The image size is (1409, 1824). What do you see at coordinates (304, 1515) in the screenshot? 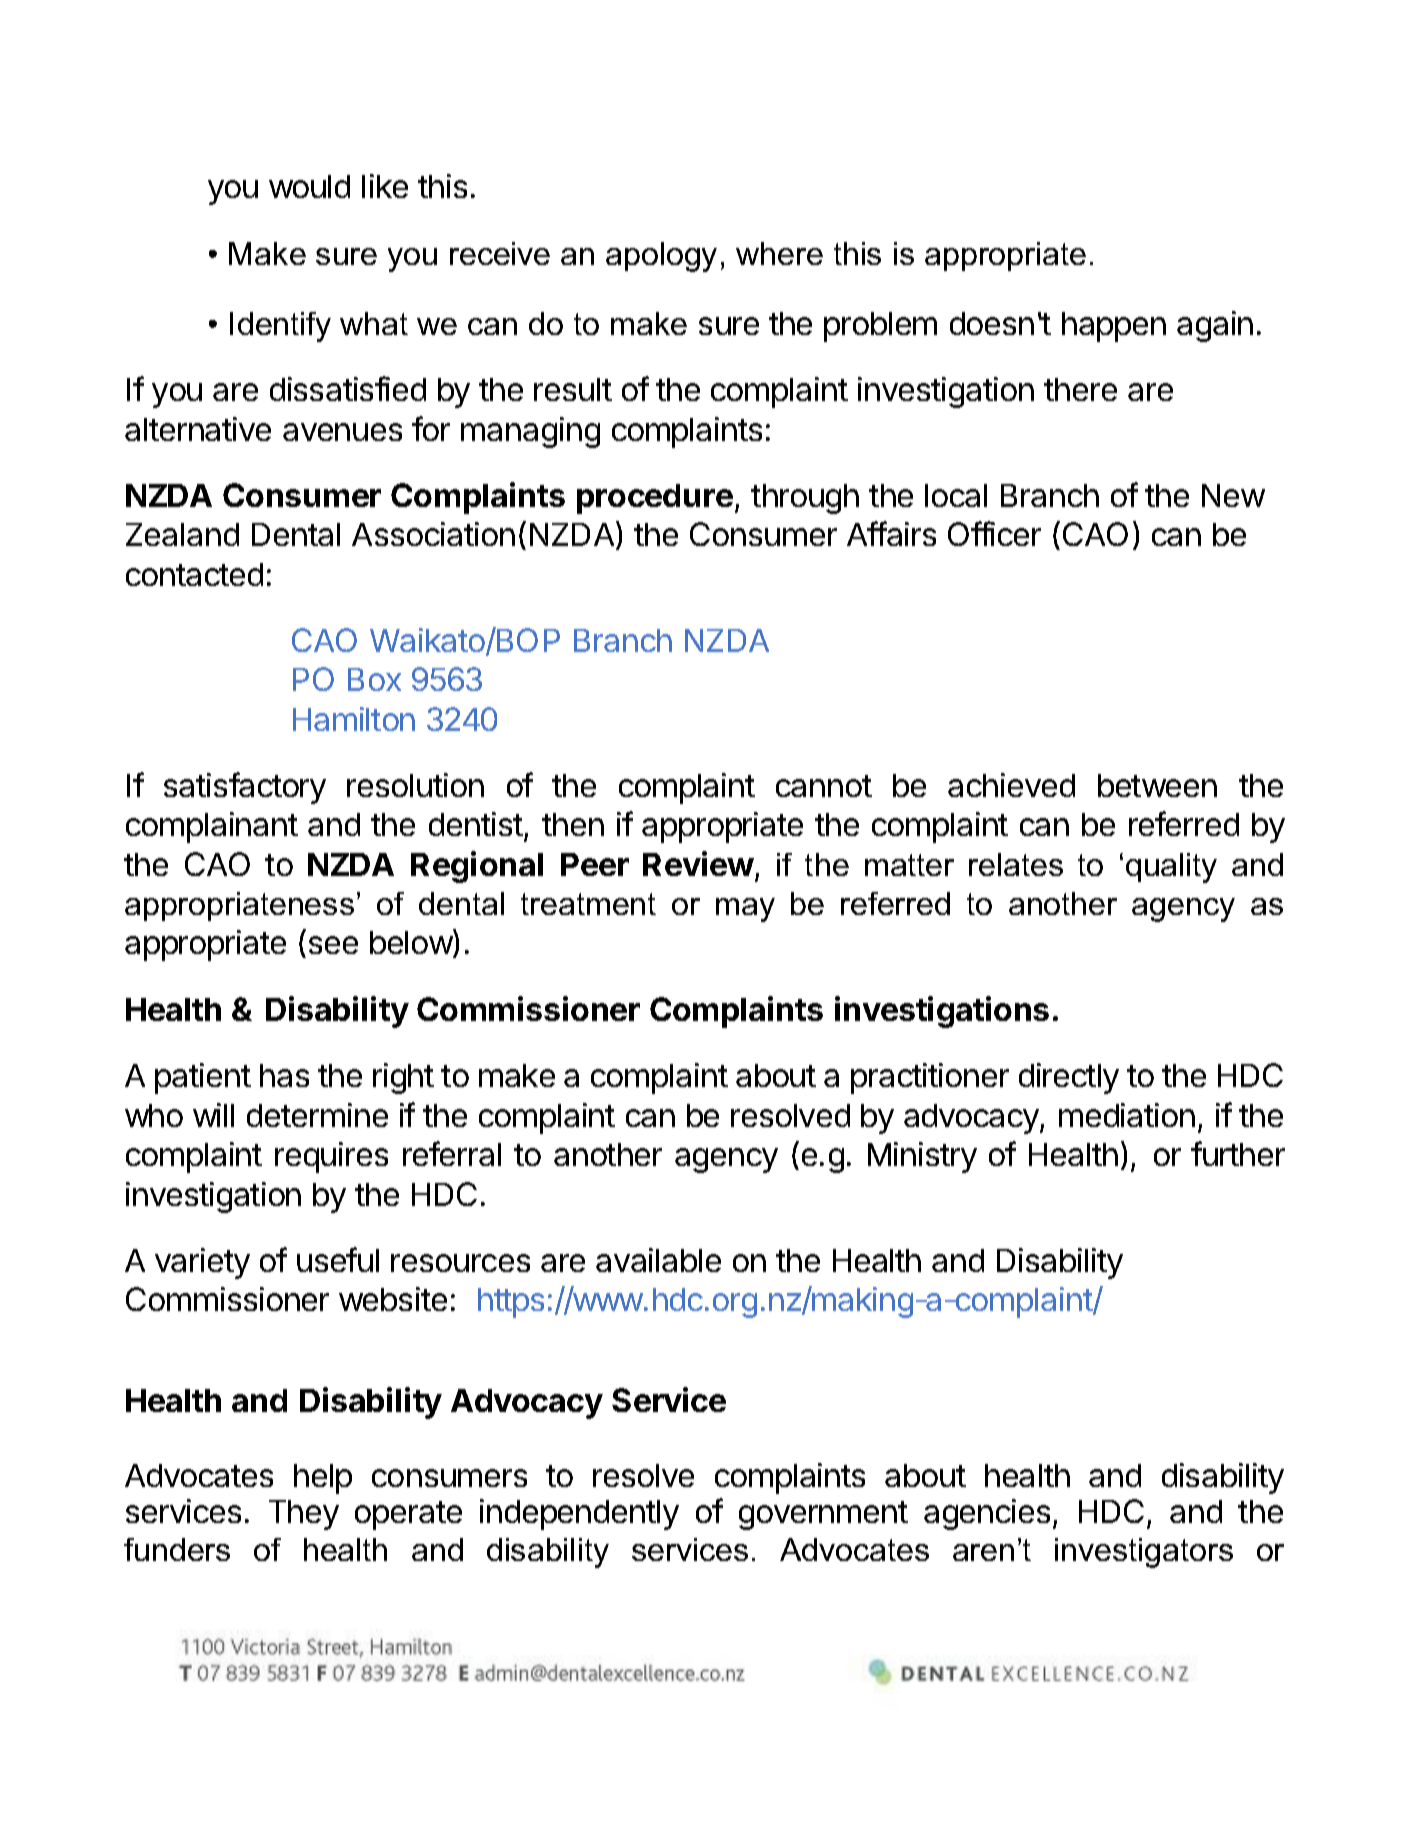
I see `They` at bounding box center [304, 1515].
